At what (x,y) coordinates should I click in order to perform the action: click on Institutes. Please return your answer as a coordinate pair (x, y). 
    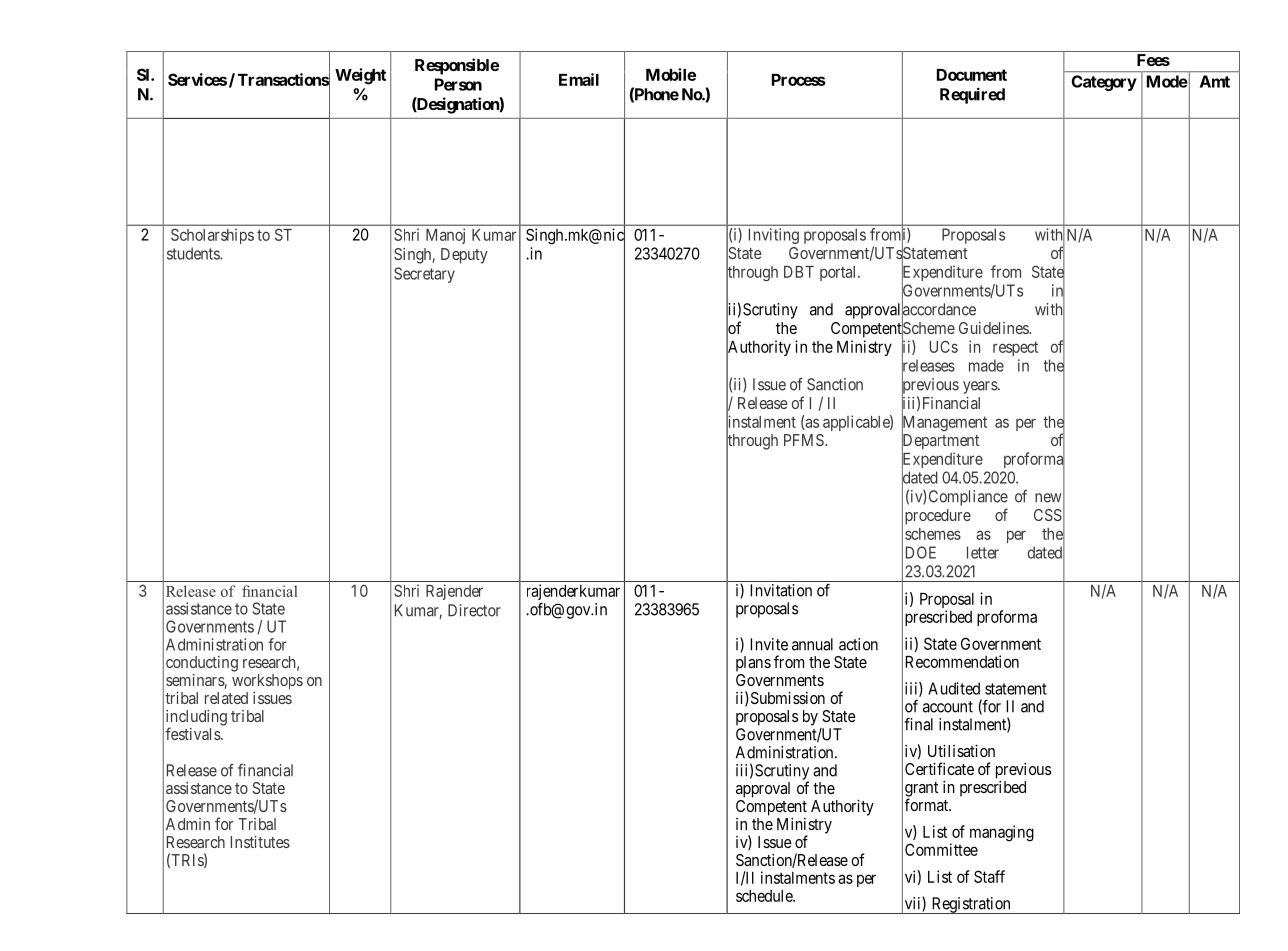
    Looking at the image, I should click on (260, 842).
